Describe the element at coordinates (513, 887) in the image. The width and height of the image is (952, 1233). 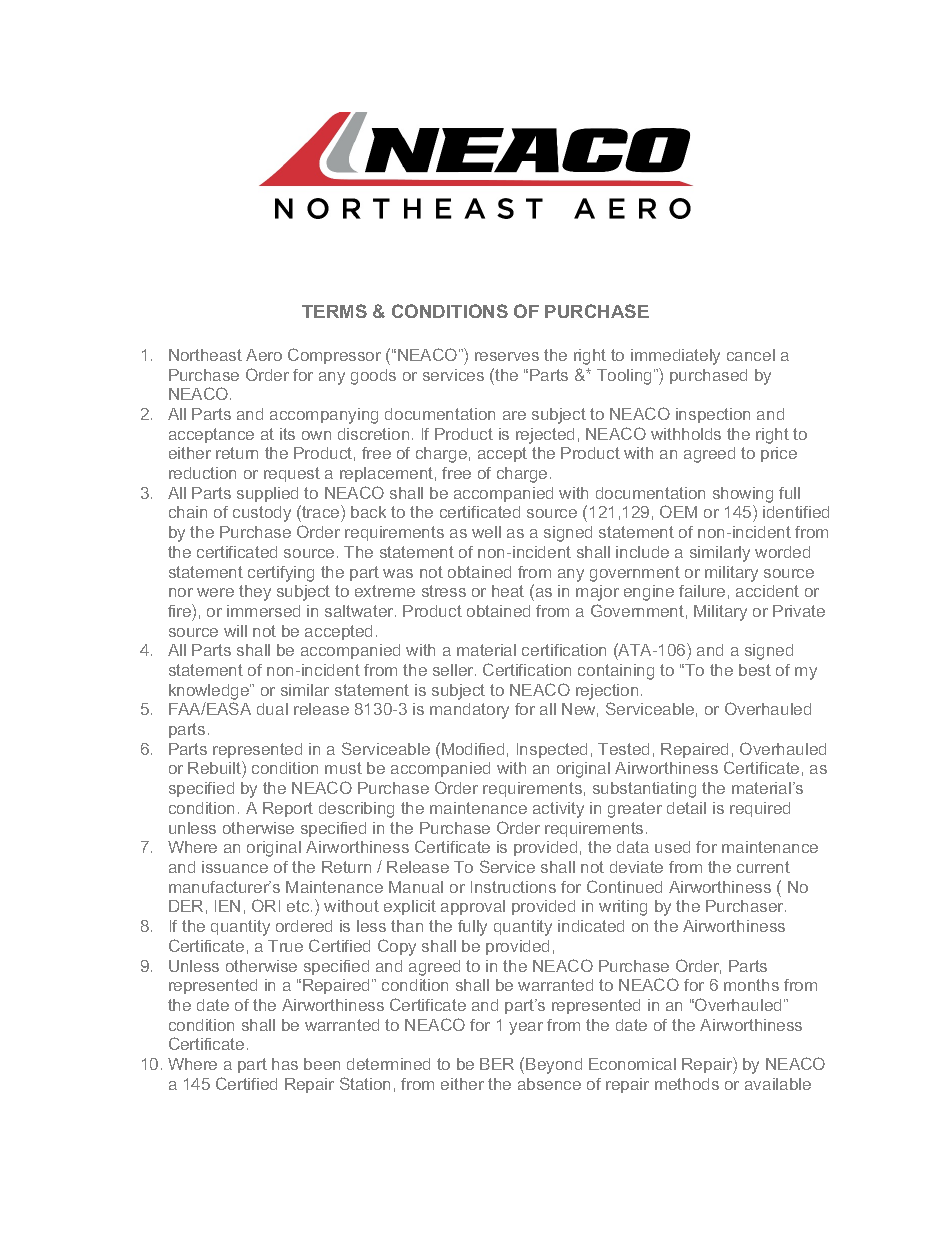
I see `Instructions` at that location.
